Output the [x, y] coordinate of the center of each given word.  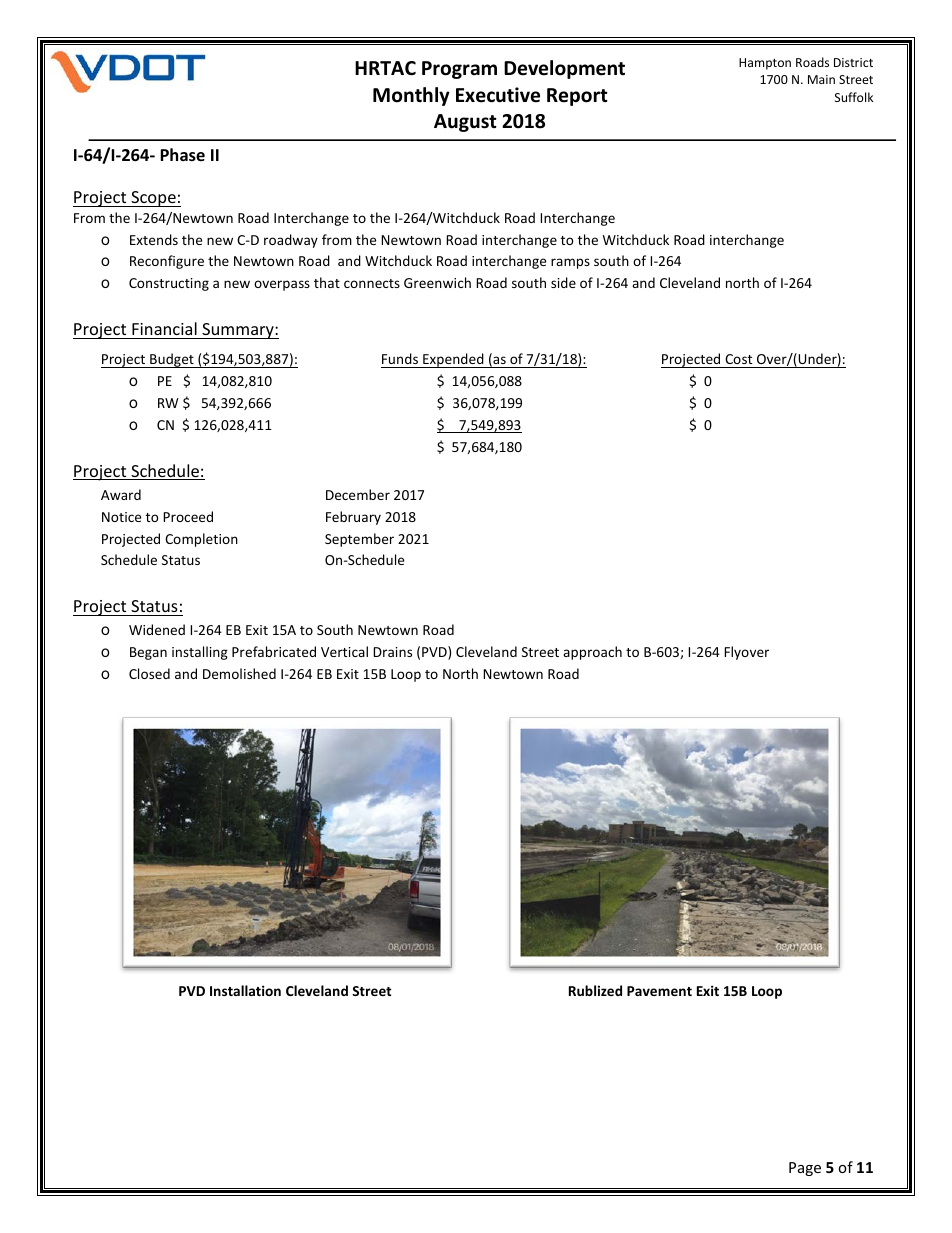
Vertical [344, 651]
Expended [453, 360]
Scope [153, 199]
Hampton [765, 64]
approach [592, 653]
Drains [392, 652]
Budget [172, 360]
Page [805, 1169]
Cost [738, 359]
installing [200, 653]
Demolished [239, 673]
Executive [498, 95]
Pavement [659, 991]
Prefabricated [274, 651]
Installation [245, 990]
